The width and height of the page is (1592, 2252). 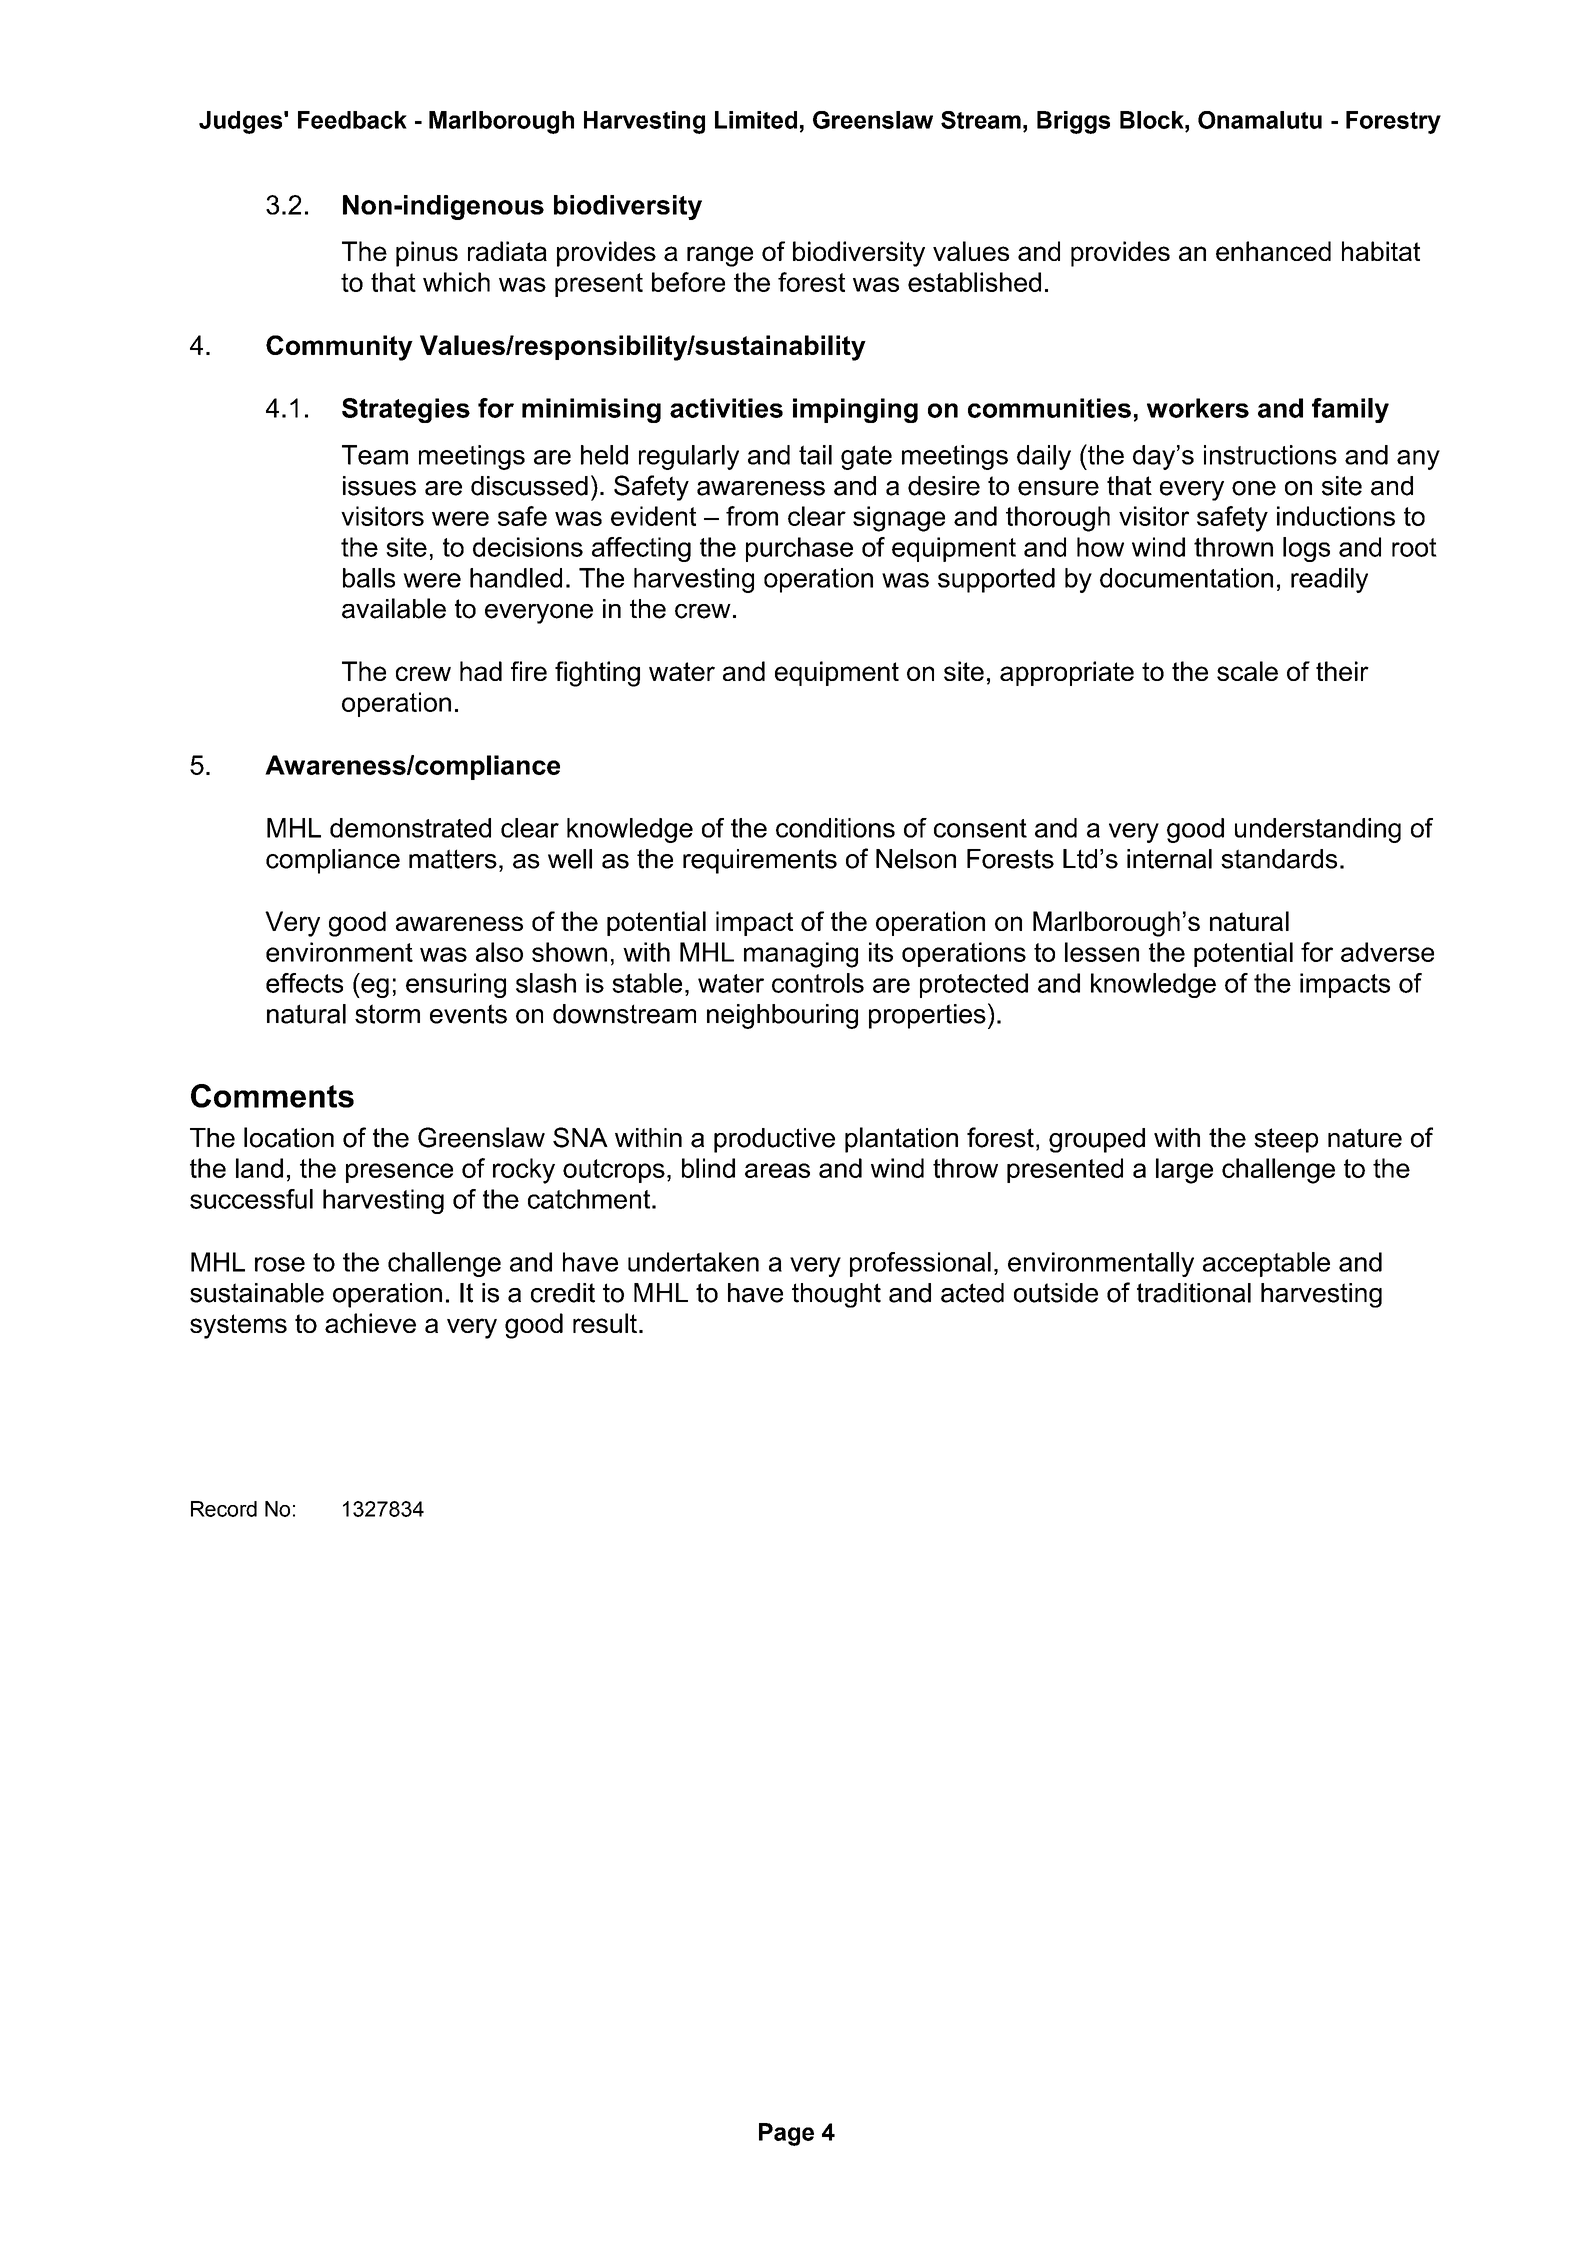 I want to click on traditional, so click(x=1194, y=1293).
